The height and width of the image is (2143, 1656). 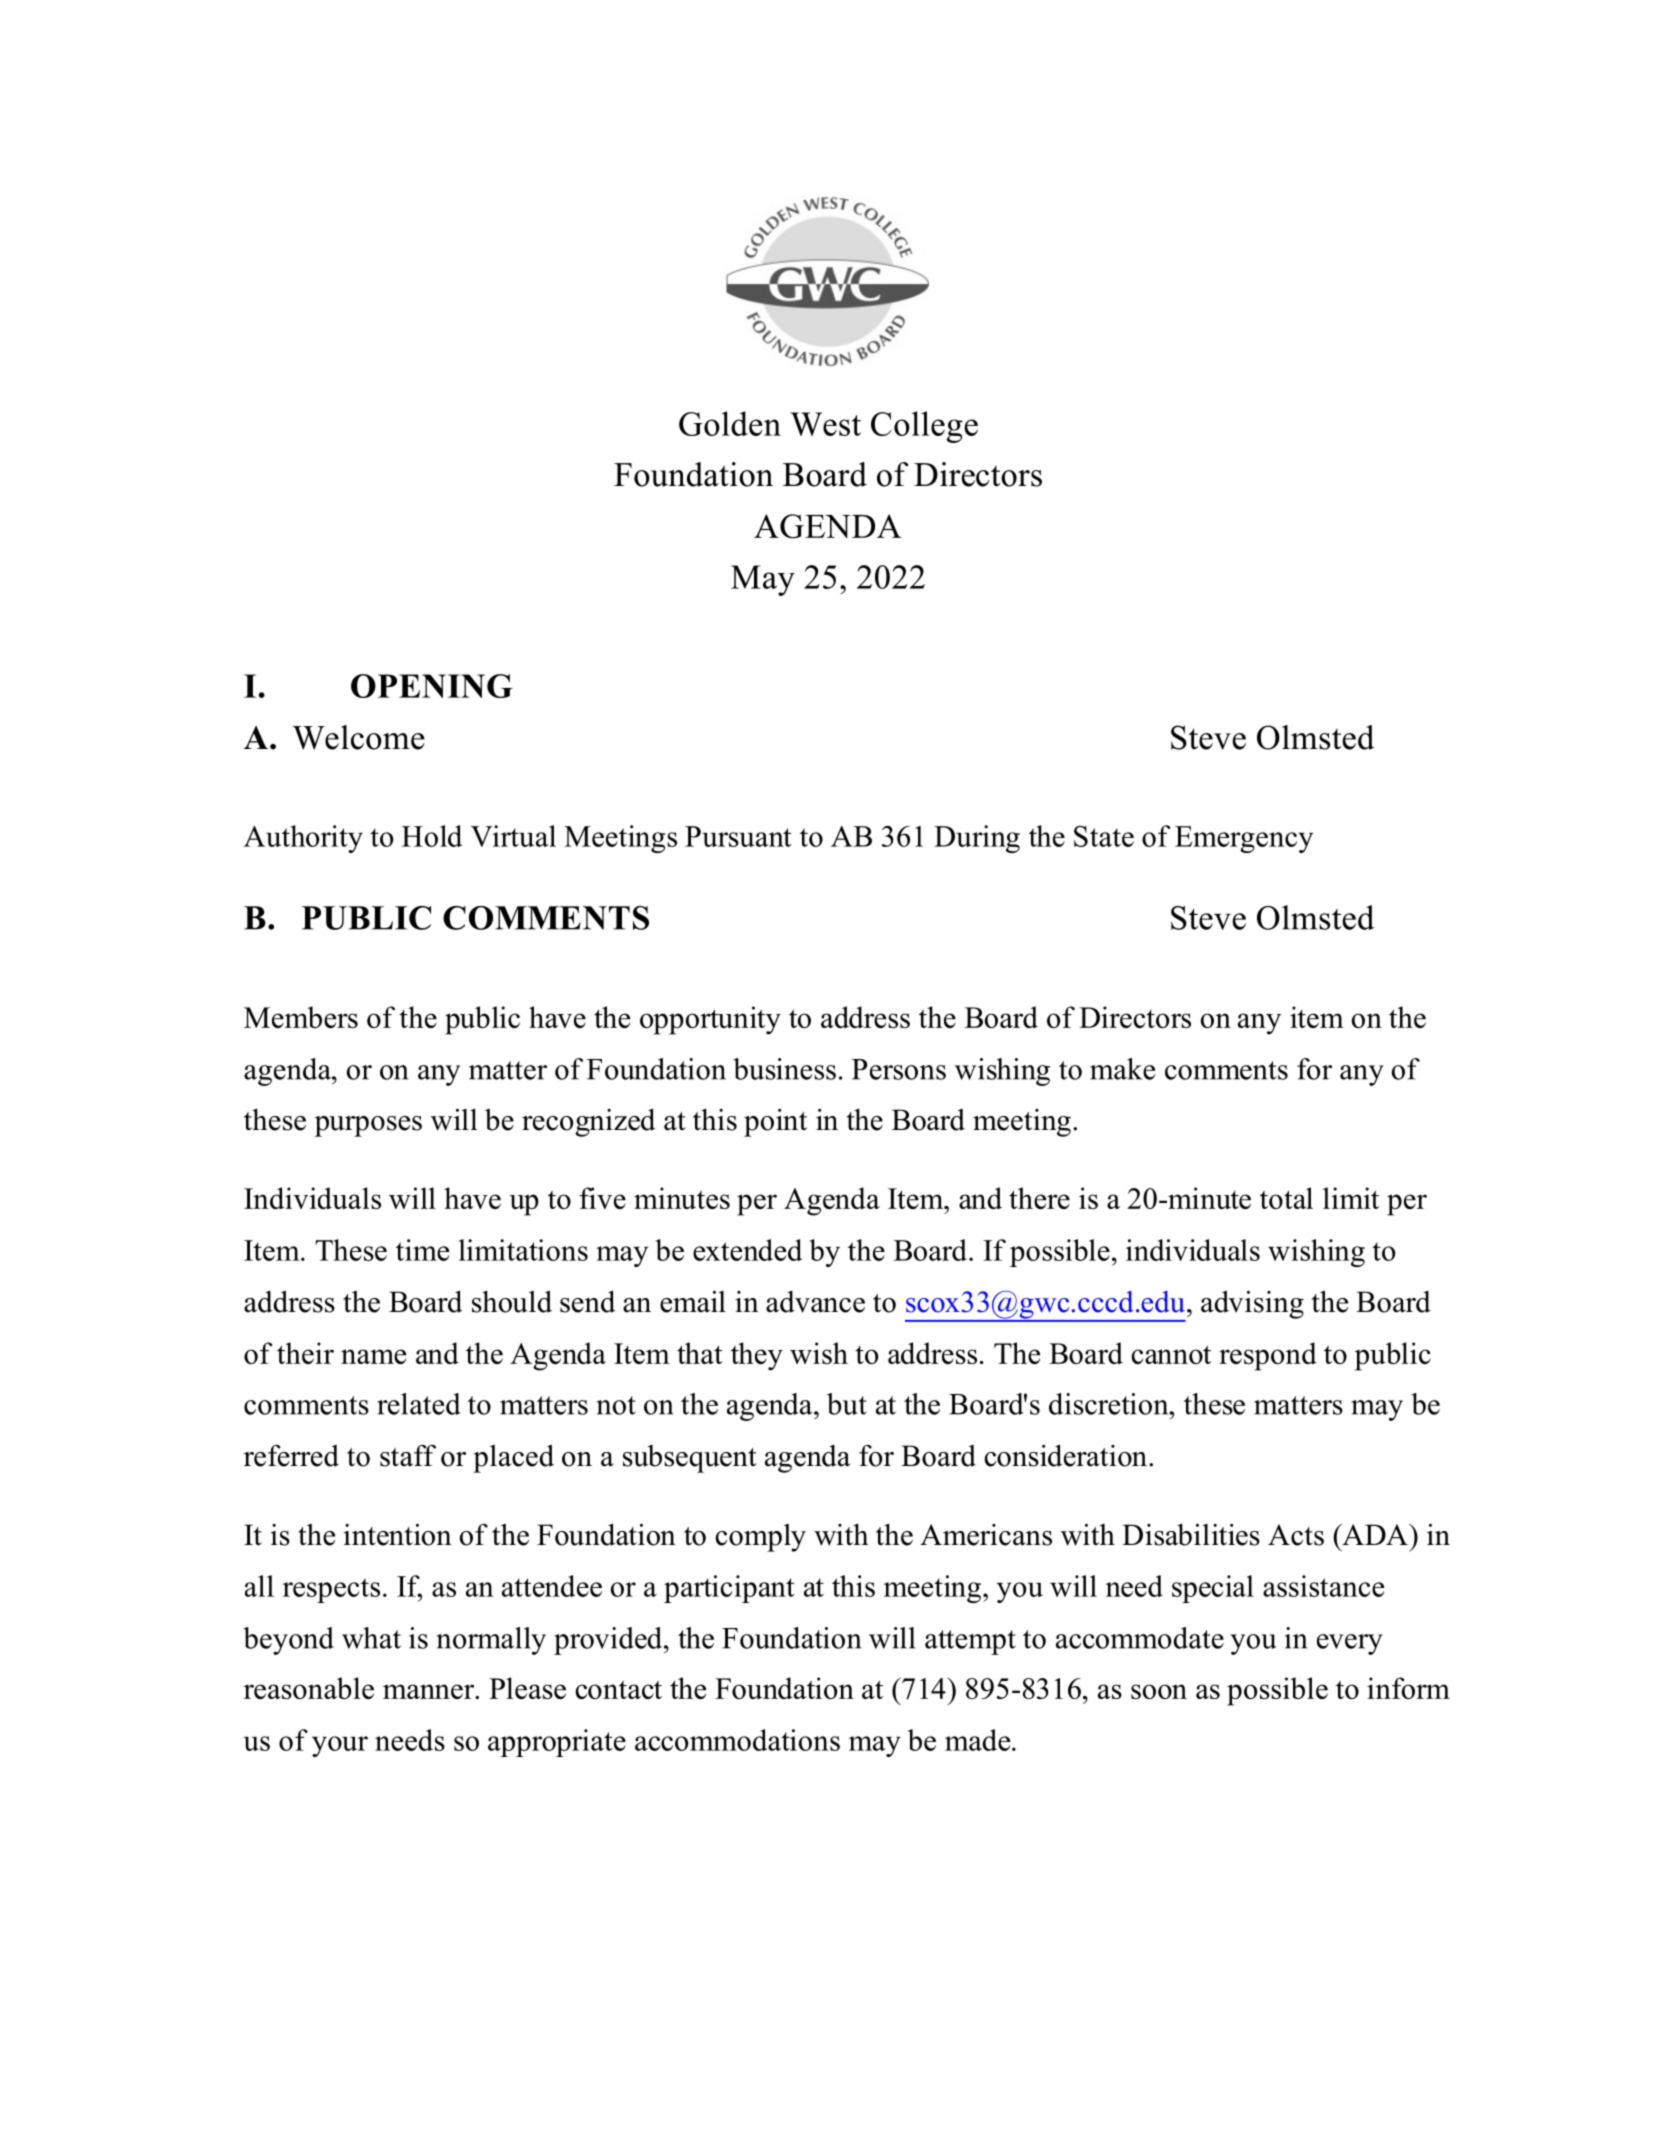 What do you see at coordinates (301, 1017) in the image?
I see `Members` at bounding box center [301, 1017].
